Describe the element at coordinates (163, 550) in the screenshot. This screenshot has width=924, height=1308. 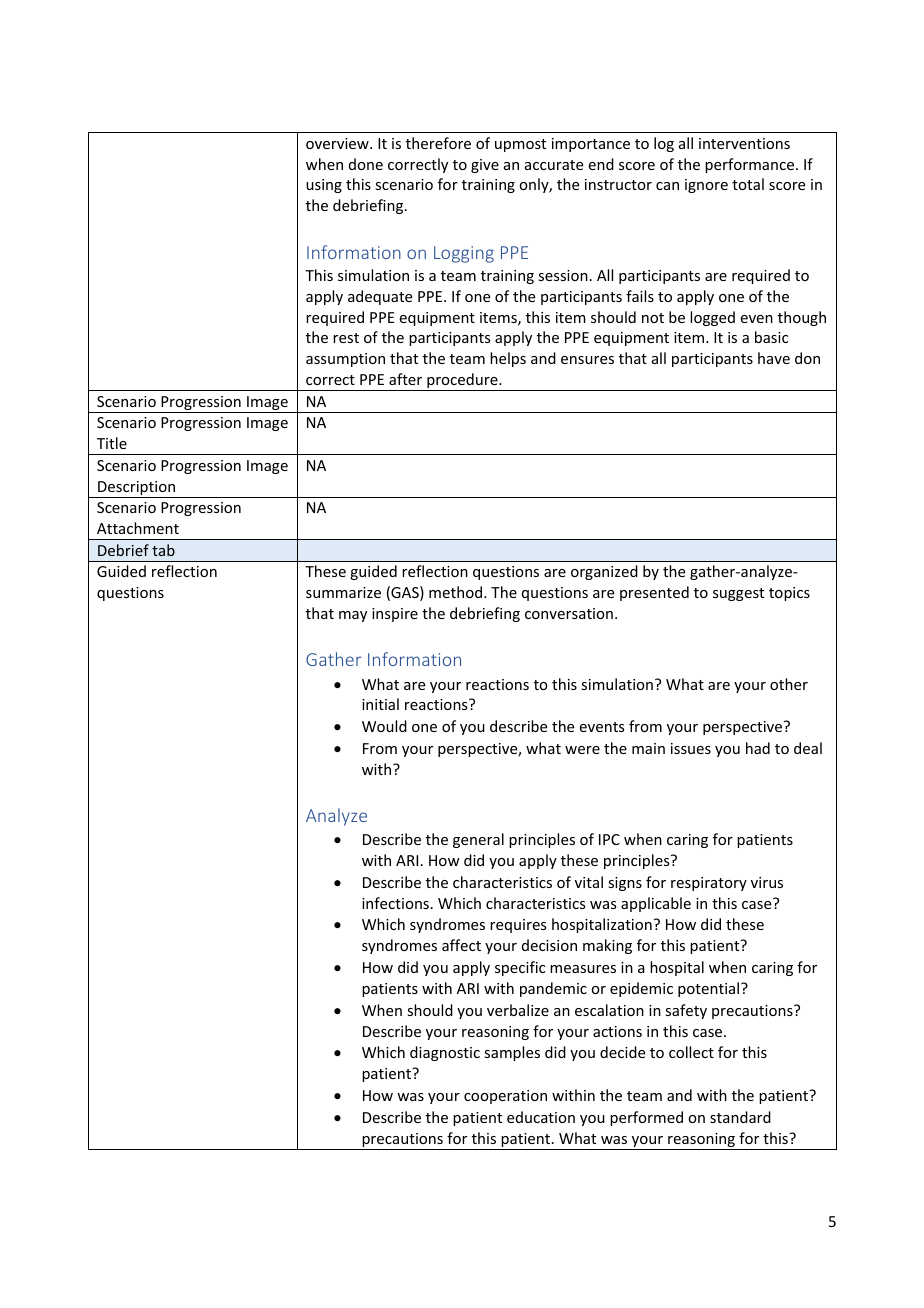
I see `tab` at that location.
